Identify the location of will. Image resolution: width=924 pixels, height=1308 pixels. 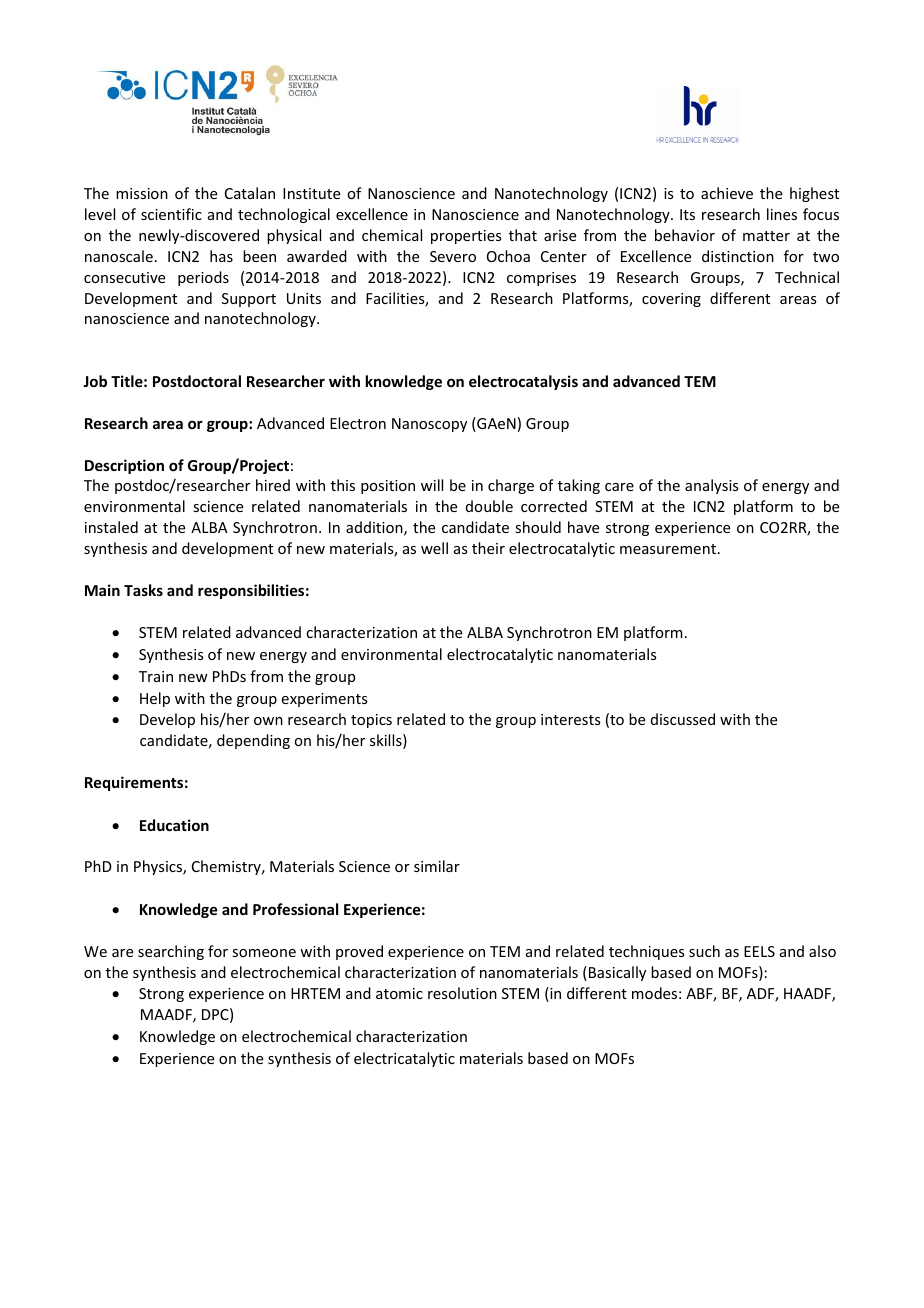
(432, 485).
